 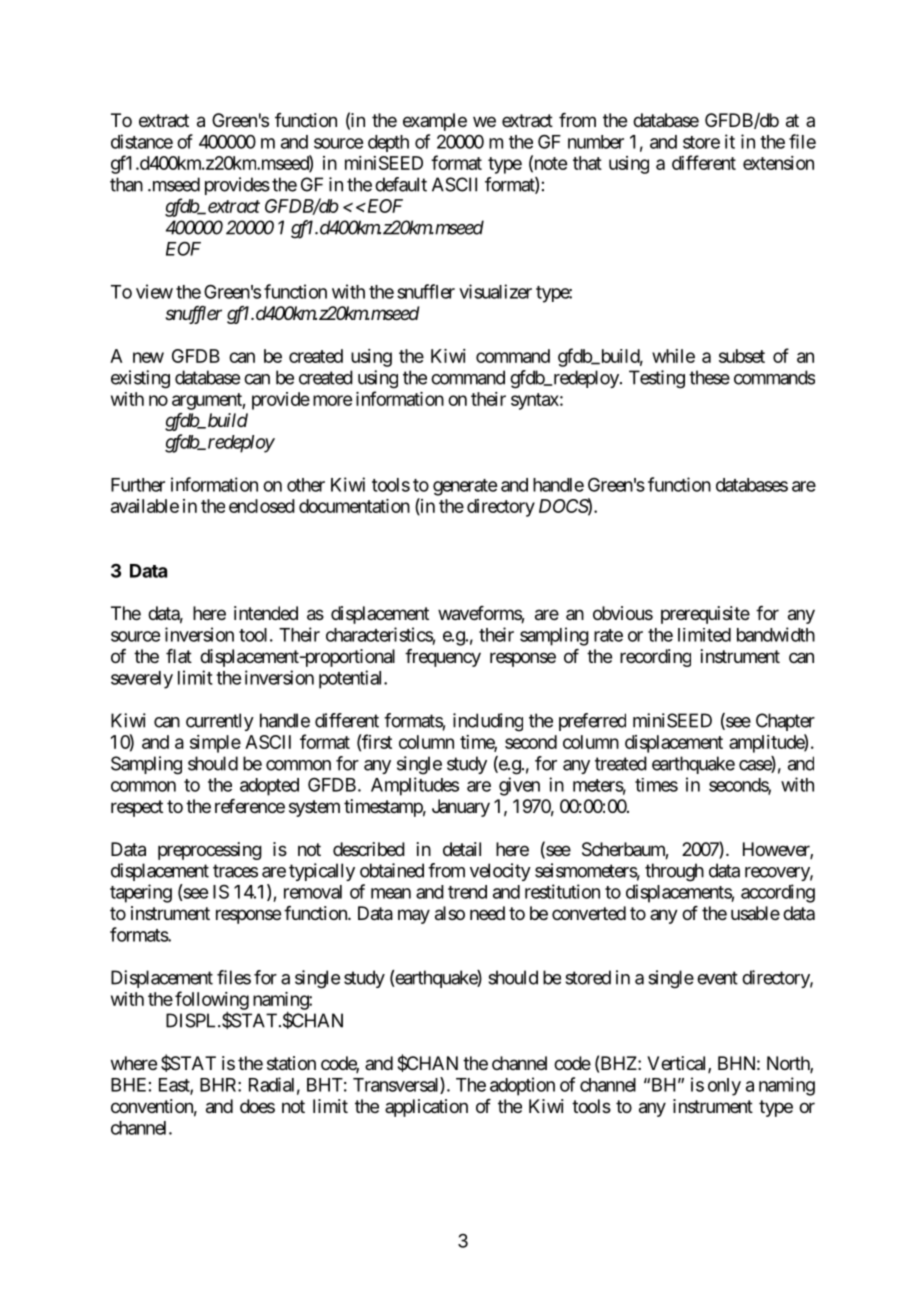 What do you see at coordinates (212, 1001) in the screenshot?
I see `following` at bounding box center [212, 1001].
